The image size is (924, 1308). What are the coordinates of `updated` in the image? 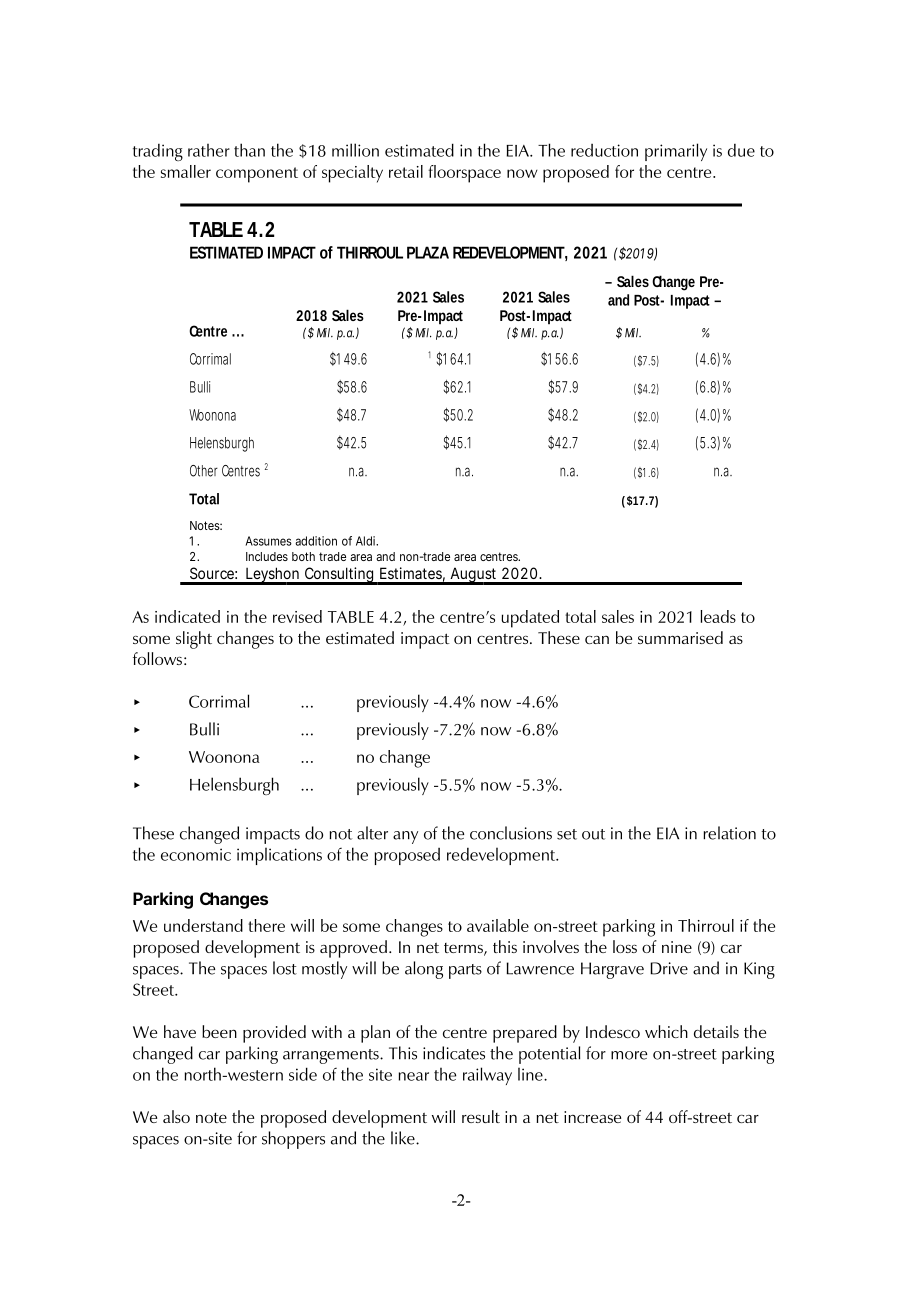 It's located at (530, 619).
